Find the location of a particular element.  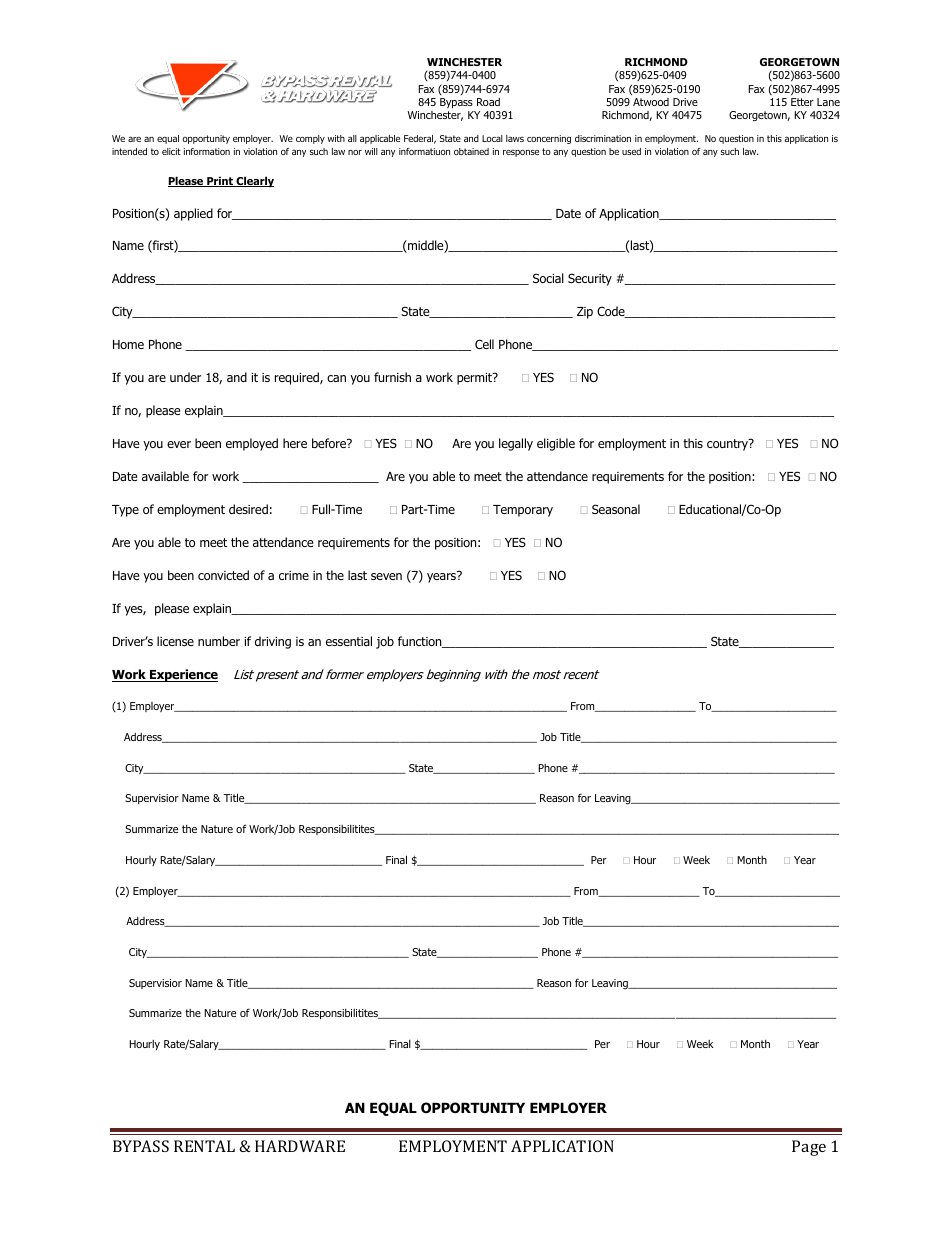

essential is located at coordinates (349, 641).
